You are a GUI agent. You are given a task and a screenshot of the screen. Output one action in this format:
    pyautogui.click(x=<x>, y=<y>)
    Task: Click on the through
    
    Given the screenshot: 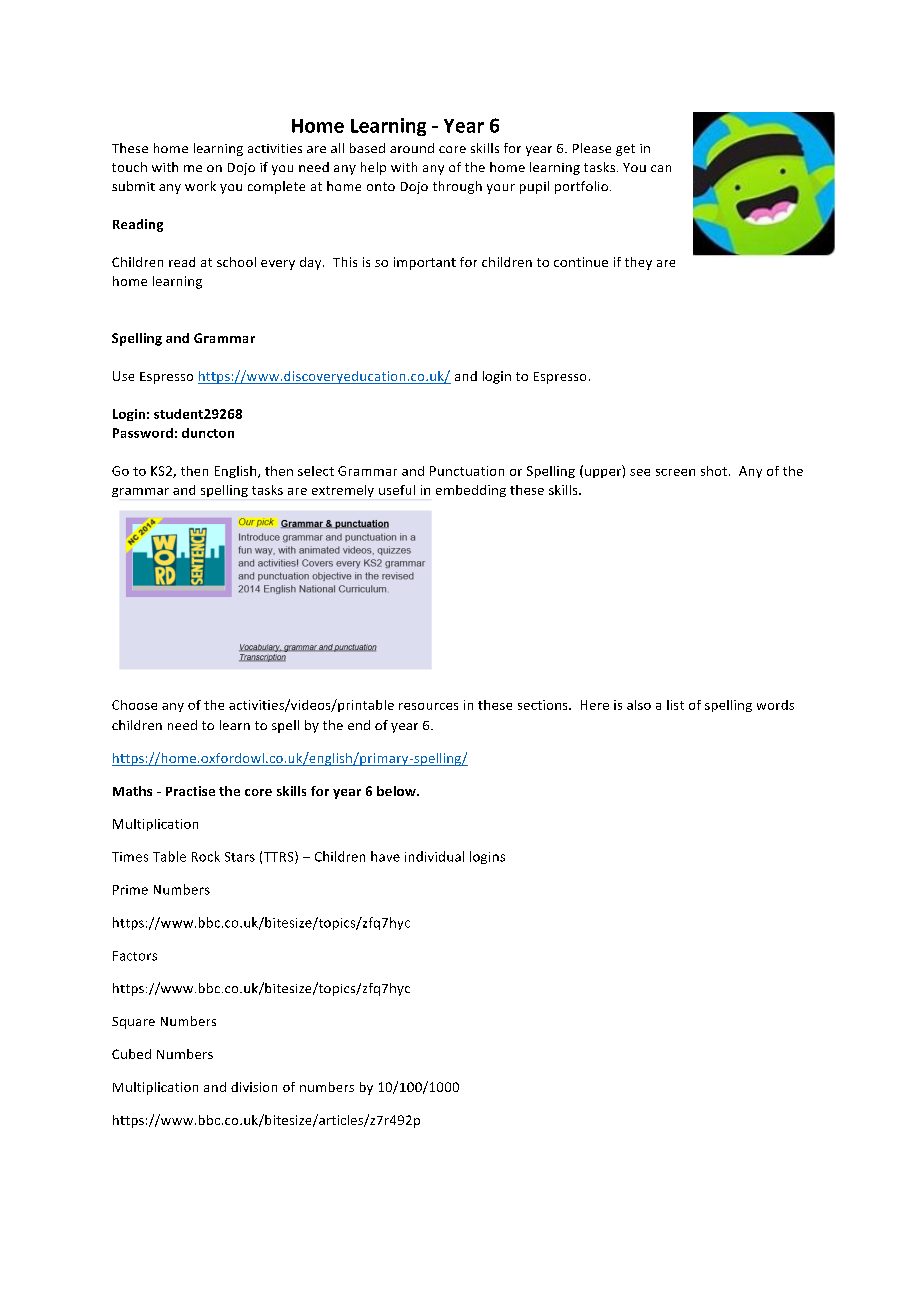 What is the action you would take?
    pyautogui.click(x=457, y=187)
